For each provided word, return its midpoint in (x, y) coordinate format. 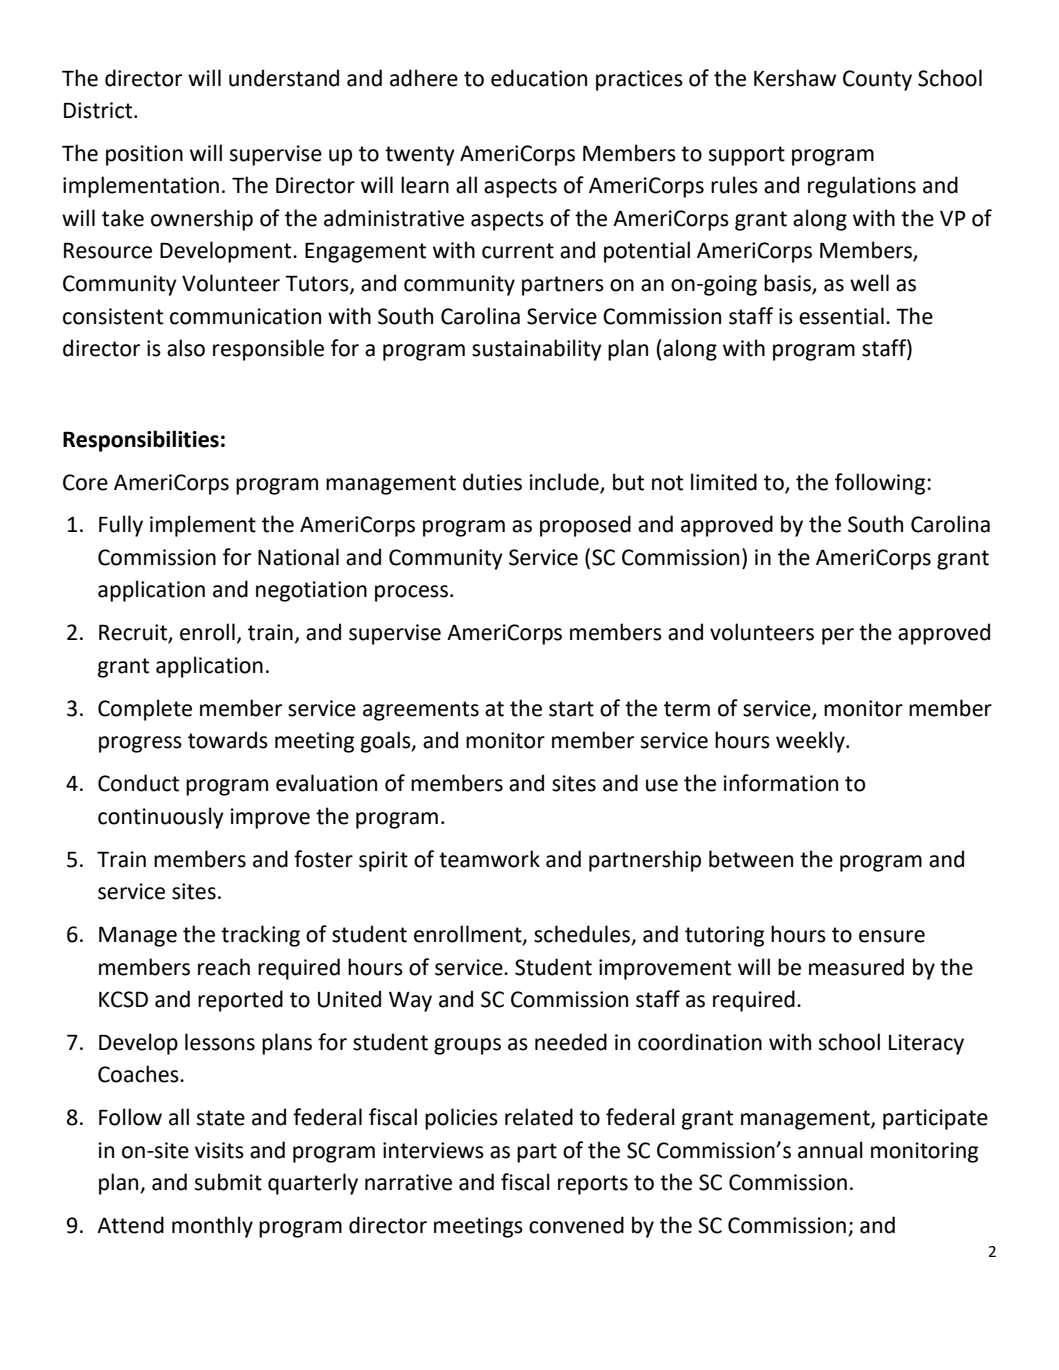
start (571, 709)
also (186, 348)
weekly (811, 742)
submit (228, 1182)
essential (841, 316)
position (144, 155)
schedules (583, 935)
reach (224, 967)
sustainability (537, 350)
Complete (145, 710)
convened (576, 1225)
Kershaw (795, 78)
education (539, 78)
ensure (892, 936)
